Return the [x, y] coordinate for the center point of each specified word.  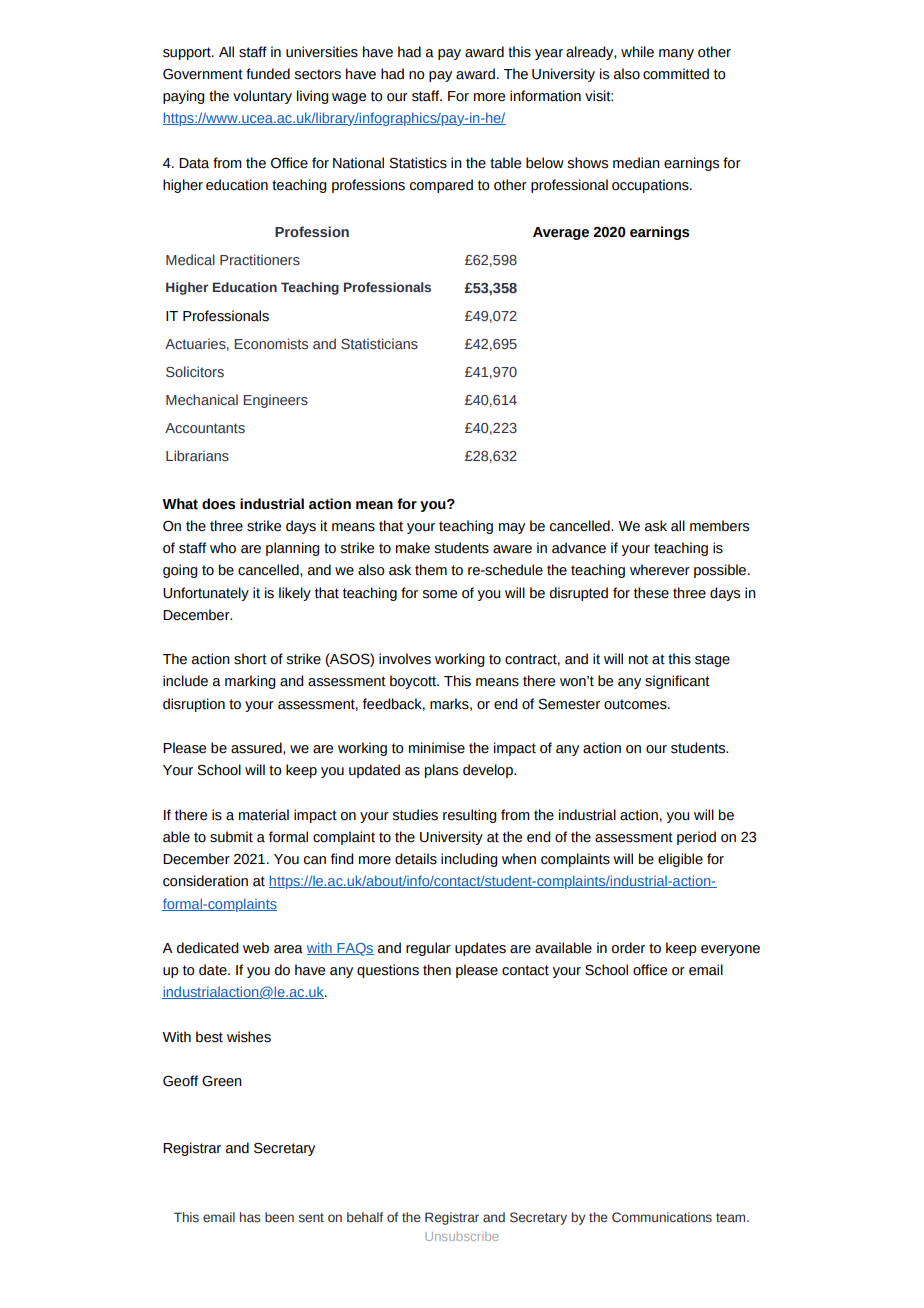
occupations [651, 186]
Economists [271, 343]
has [250, 1217]
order [628, 948]
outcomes [636, 704]
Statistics [418, 163]
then [437, 970]
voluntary [262, 97]
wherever [660, 570]
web [256, 948]
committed [676, 74]
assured [257, 748]
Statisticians [379, 343]
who [223, 548]
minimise [437, 748]
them [431, 570]
